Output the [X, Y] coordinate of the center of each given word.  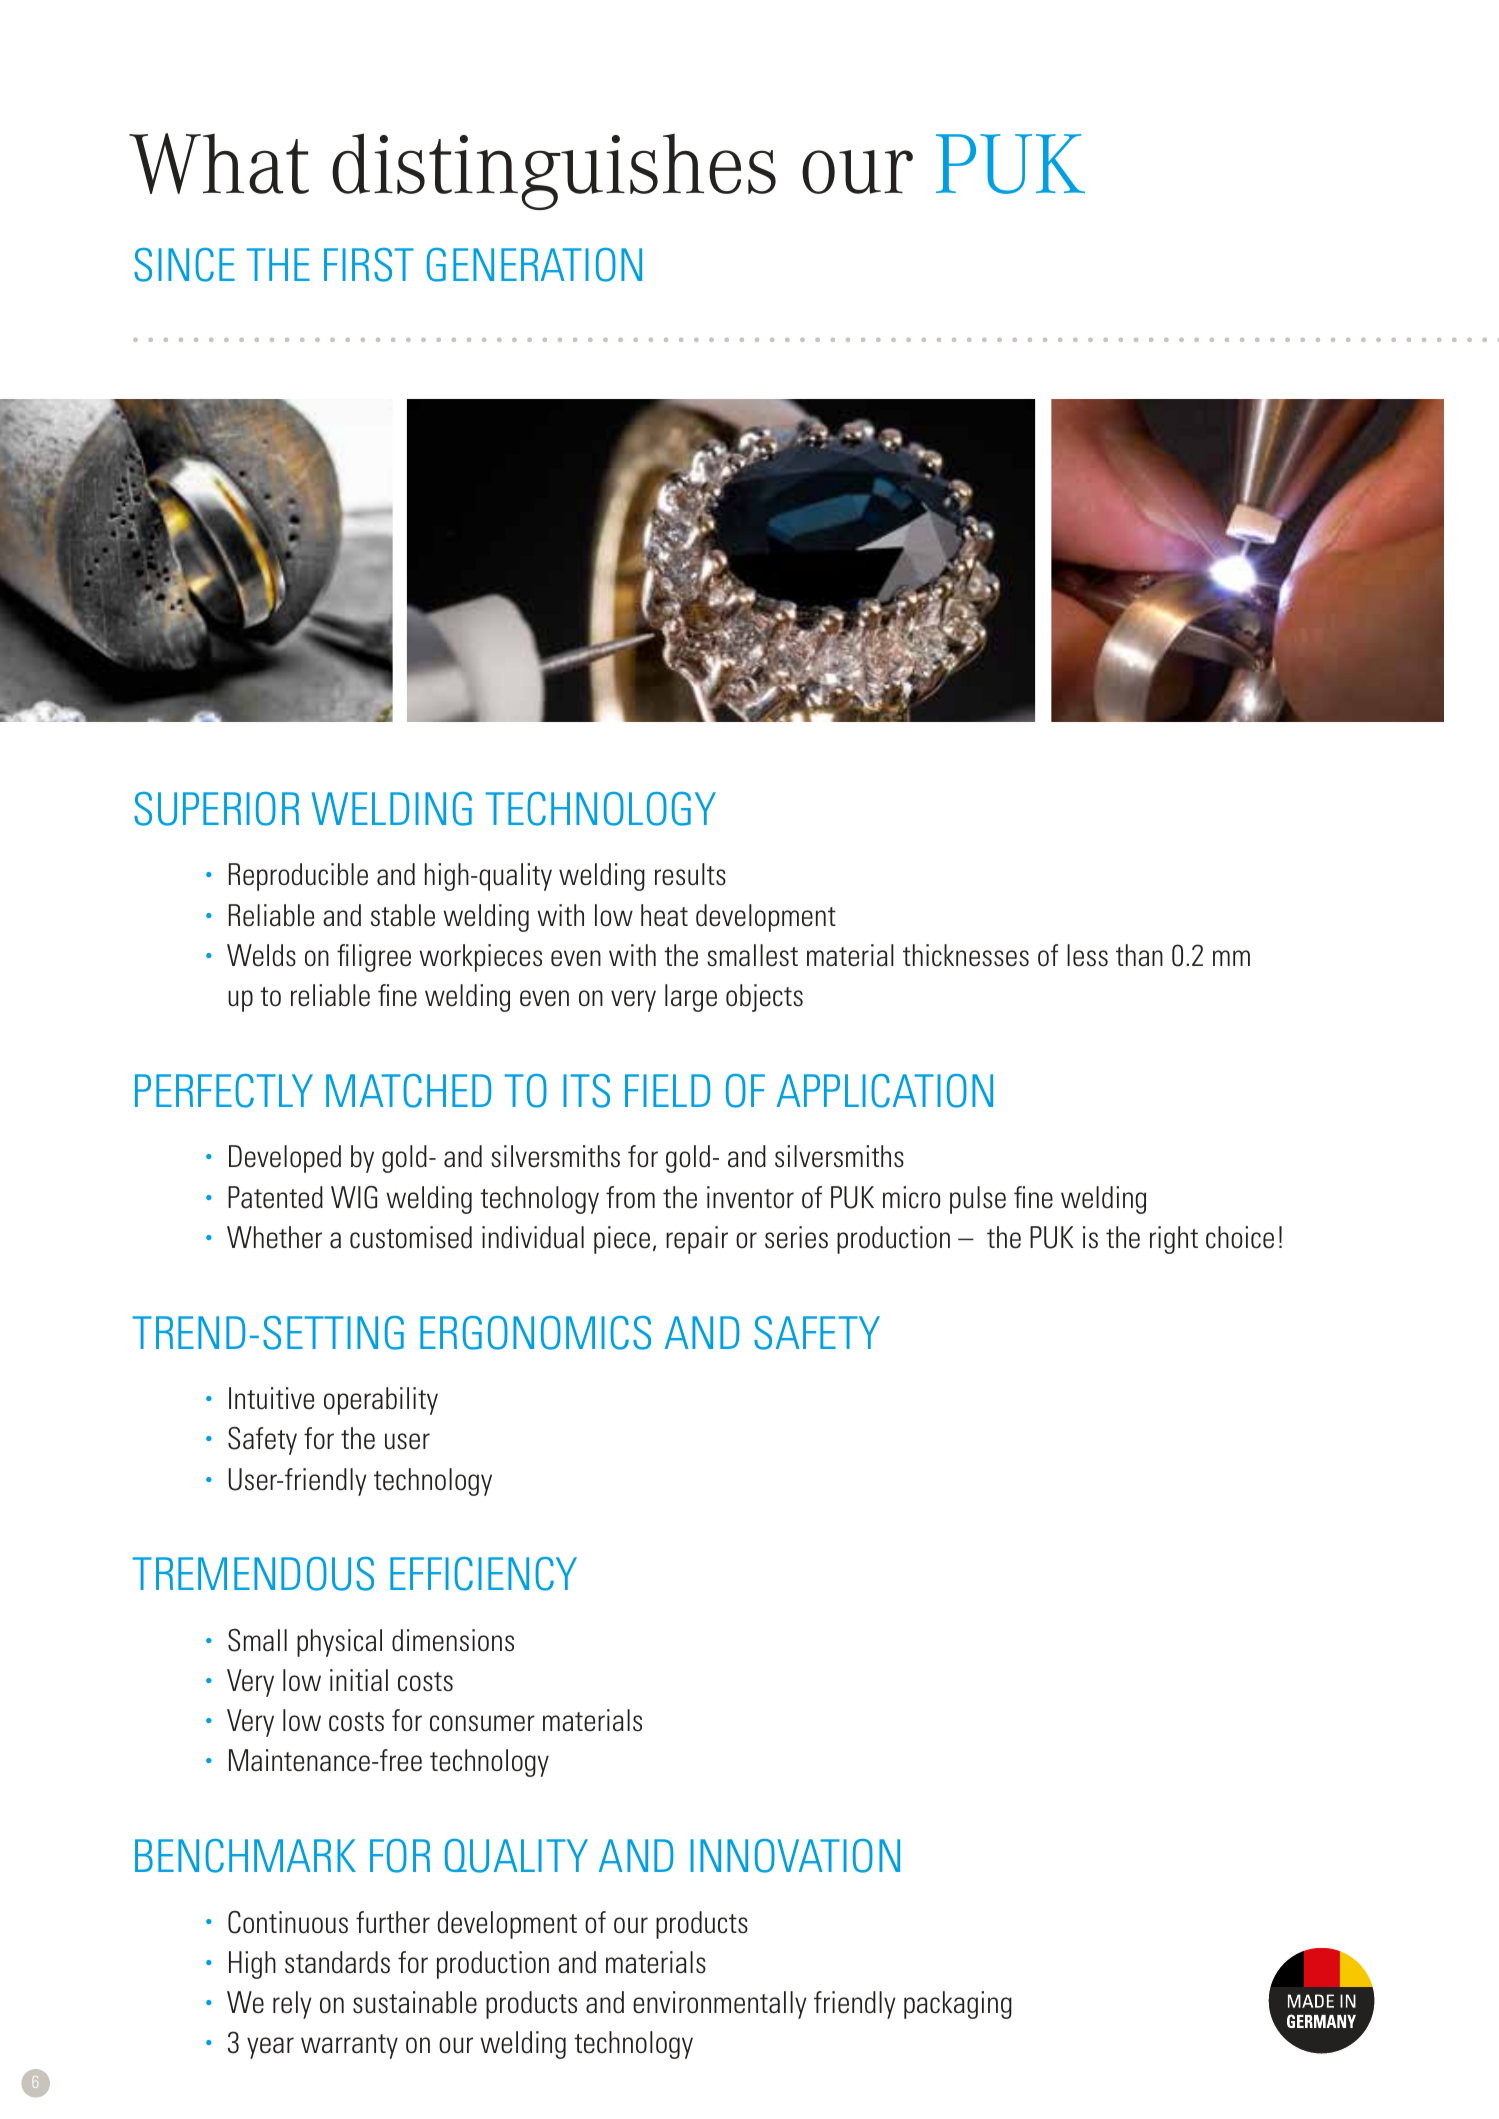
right [1174, 1240]
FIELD [667, 1090]
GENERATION [534, 265]
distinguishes [554, 171]
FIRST [369, 265]
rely [292, 2005]
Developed [285, 1159]
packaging [958, 2005]
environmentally [720, 2005]
